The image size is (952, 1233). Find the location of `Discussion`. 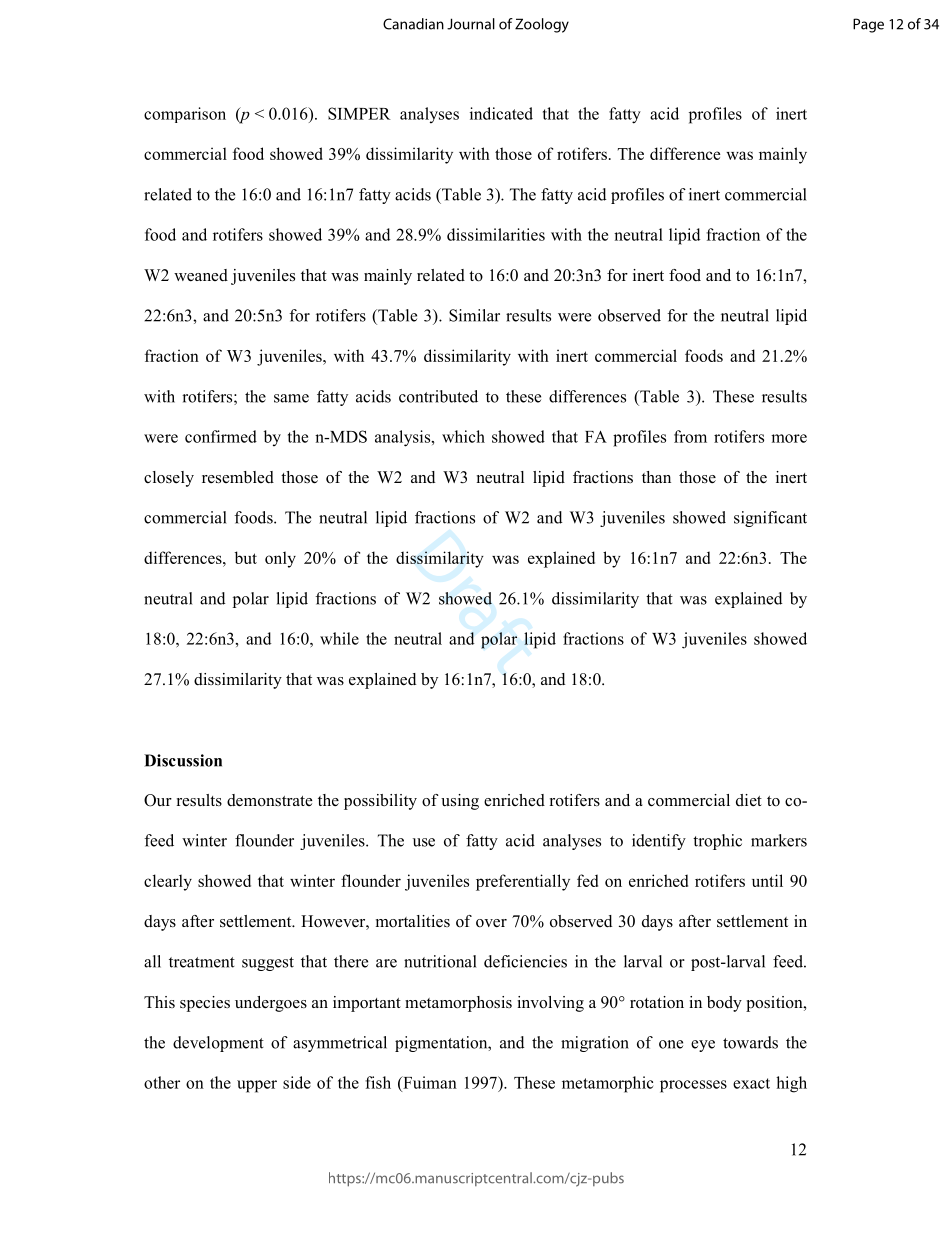

Discussion is located at coordinates (183, 760).
